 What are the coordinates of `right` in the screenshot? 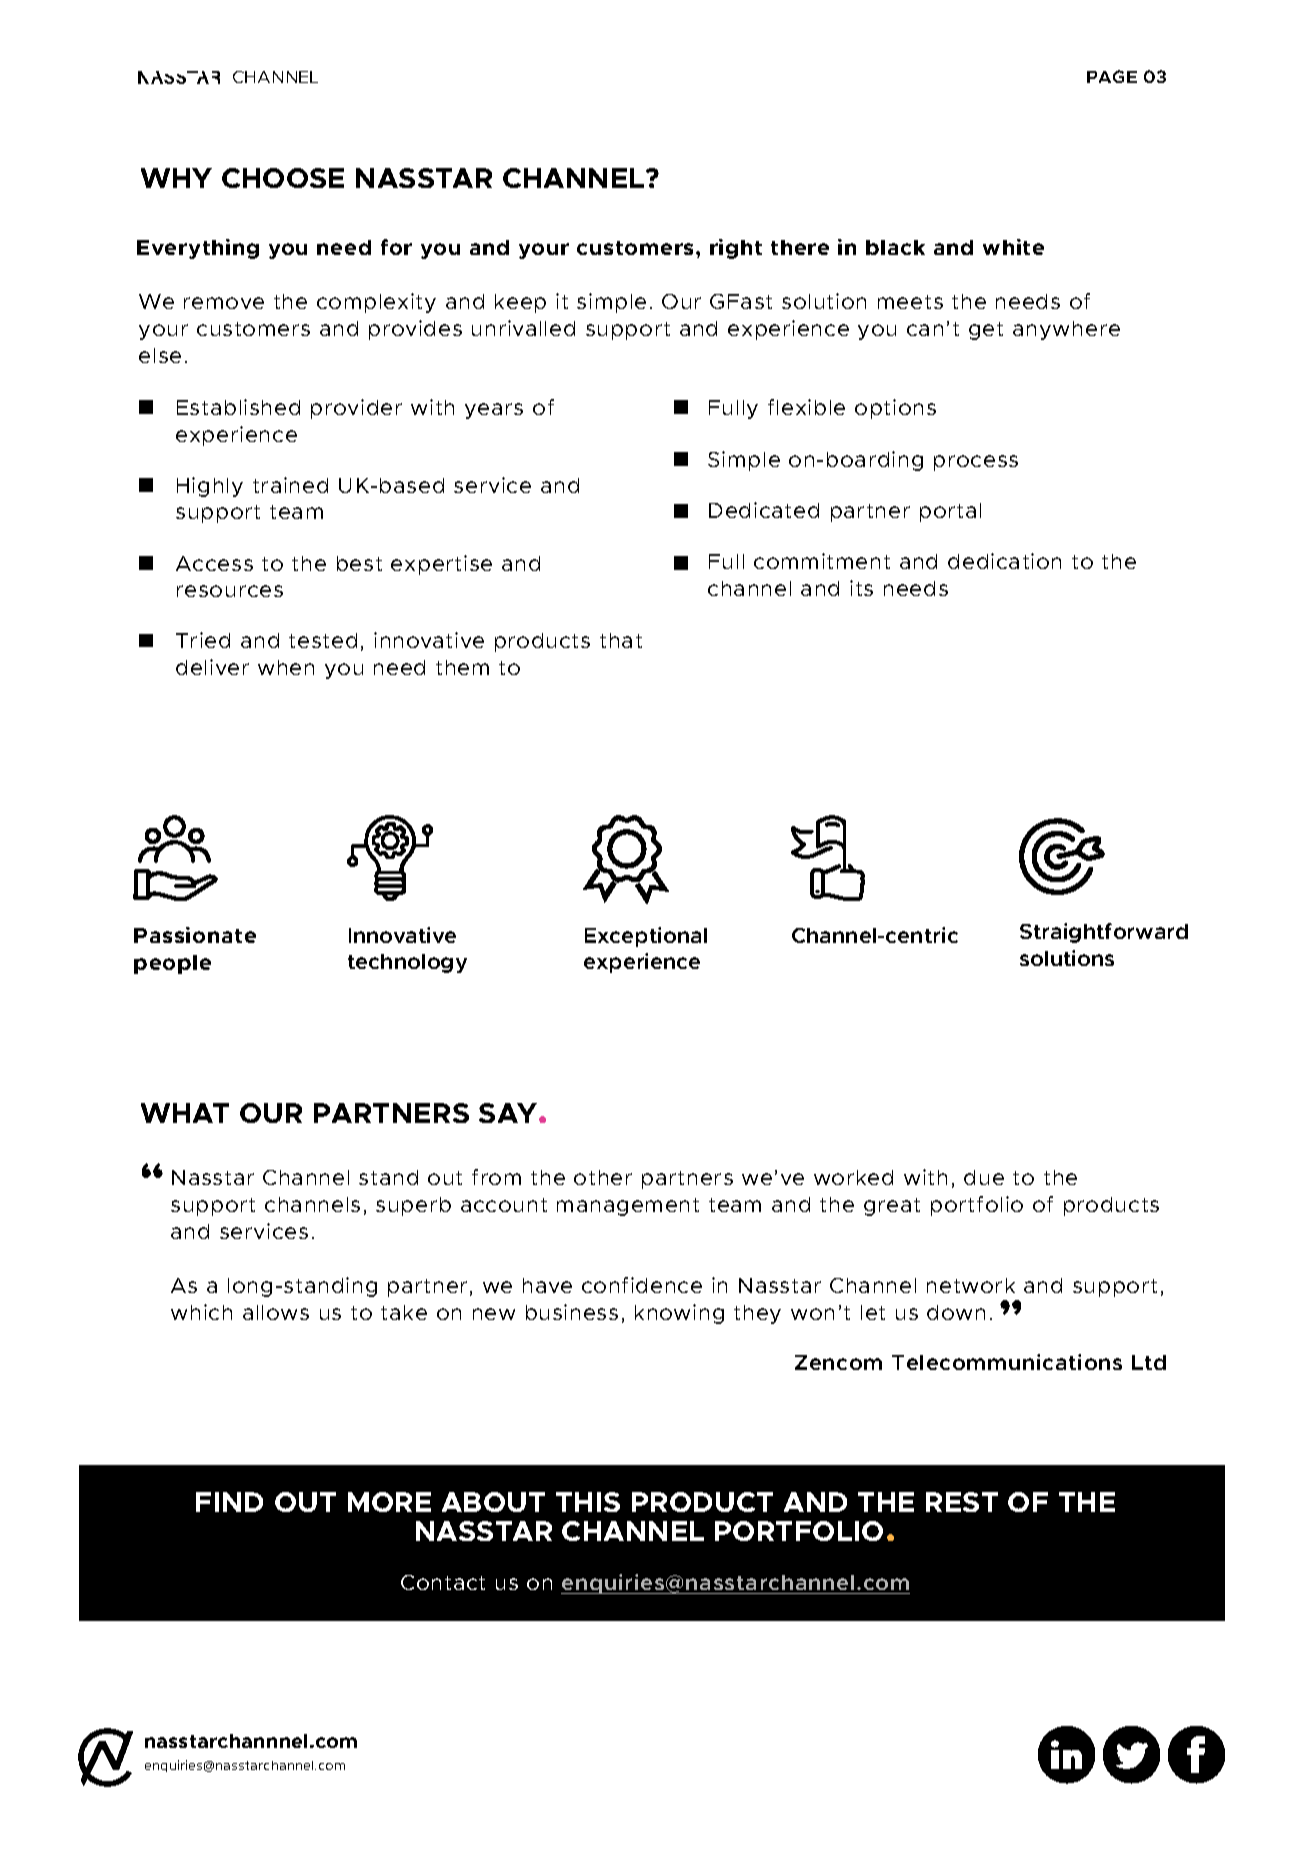 It's located at (736, 249).
